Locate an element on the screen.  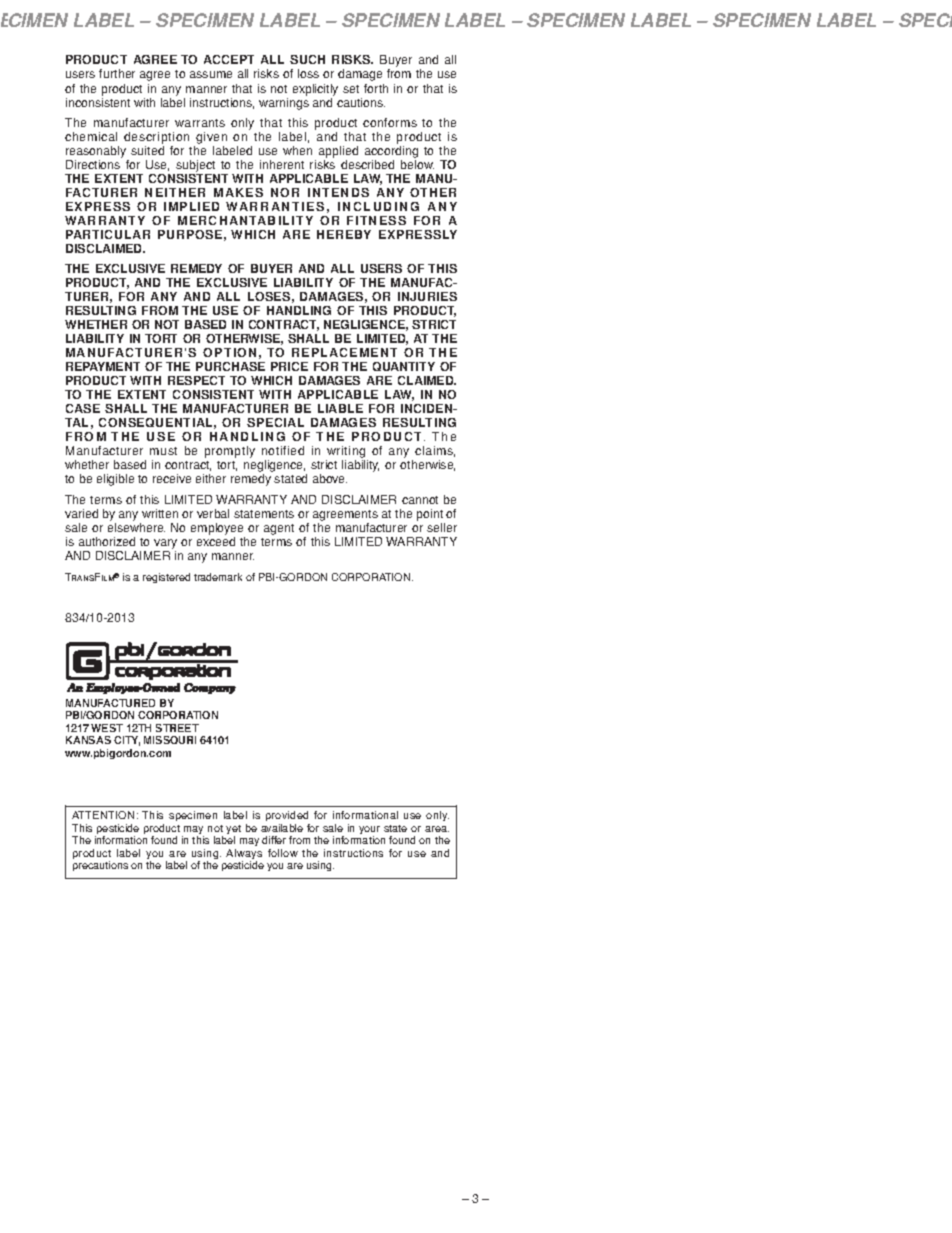
notified is located at coordinates (283, 450).
